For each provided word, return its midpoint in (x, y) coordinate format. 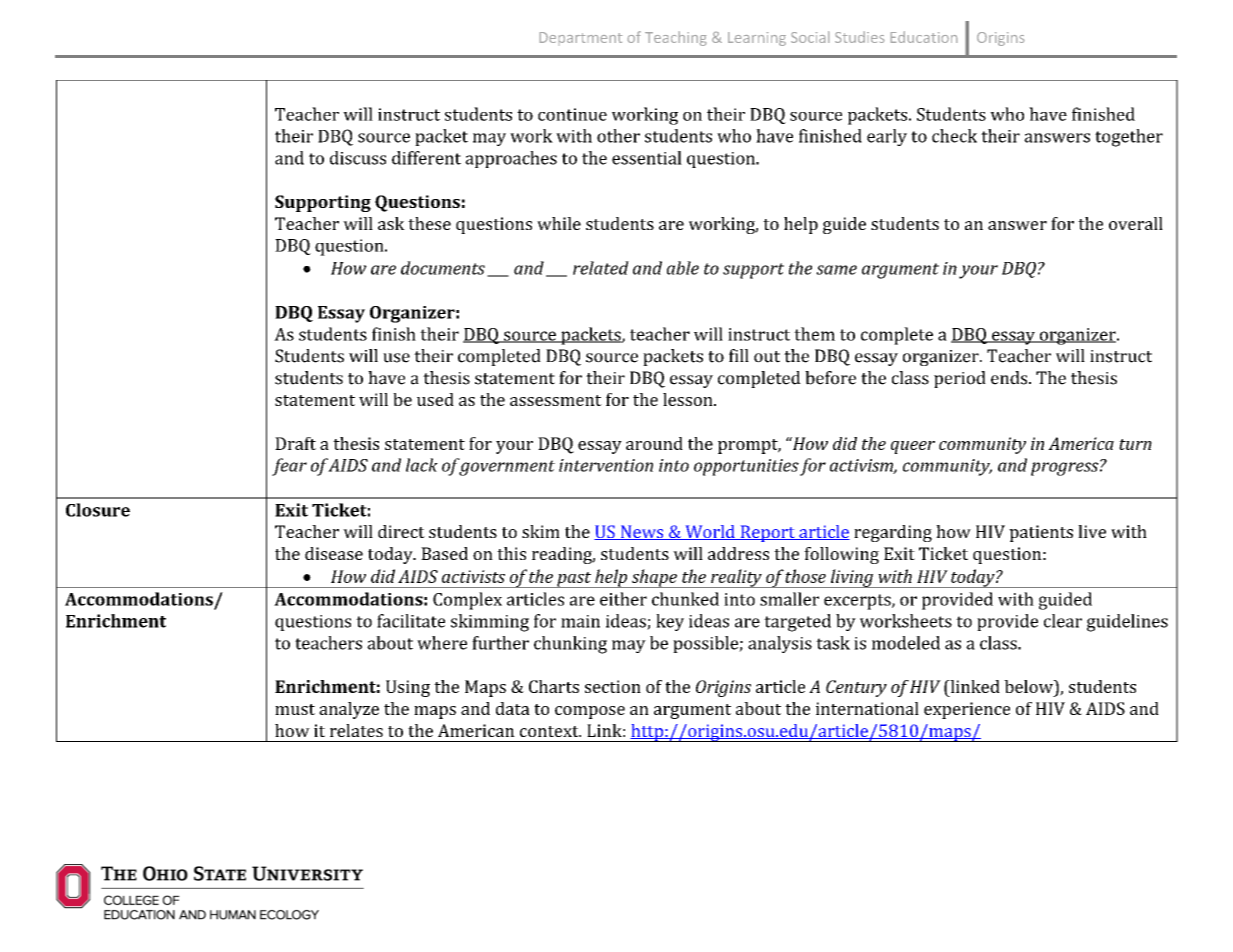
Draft (295, 443)
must (295, 709)
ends (1010, 378)
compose (590, 712)
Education (924, 37)
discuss (358, 158)
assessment (556, 400)
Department (581, 37)
